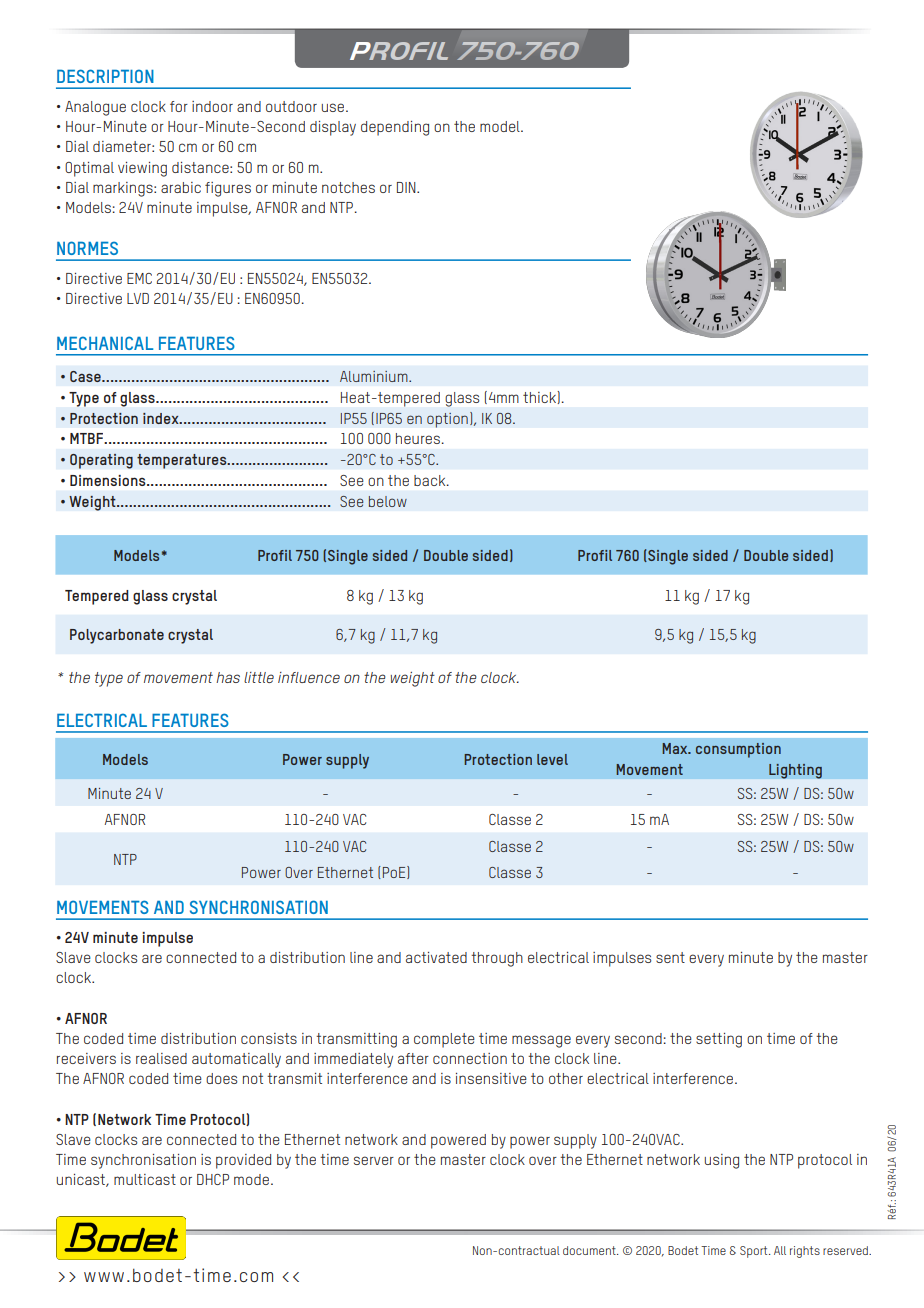  I want to click on multicast, so click(145, 1179).
